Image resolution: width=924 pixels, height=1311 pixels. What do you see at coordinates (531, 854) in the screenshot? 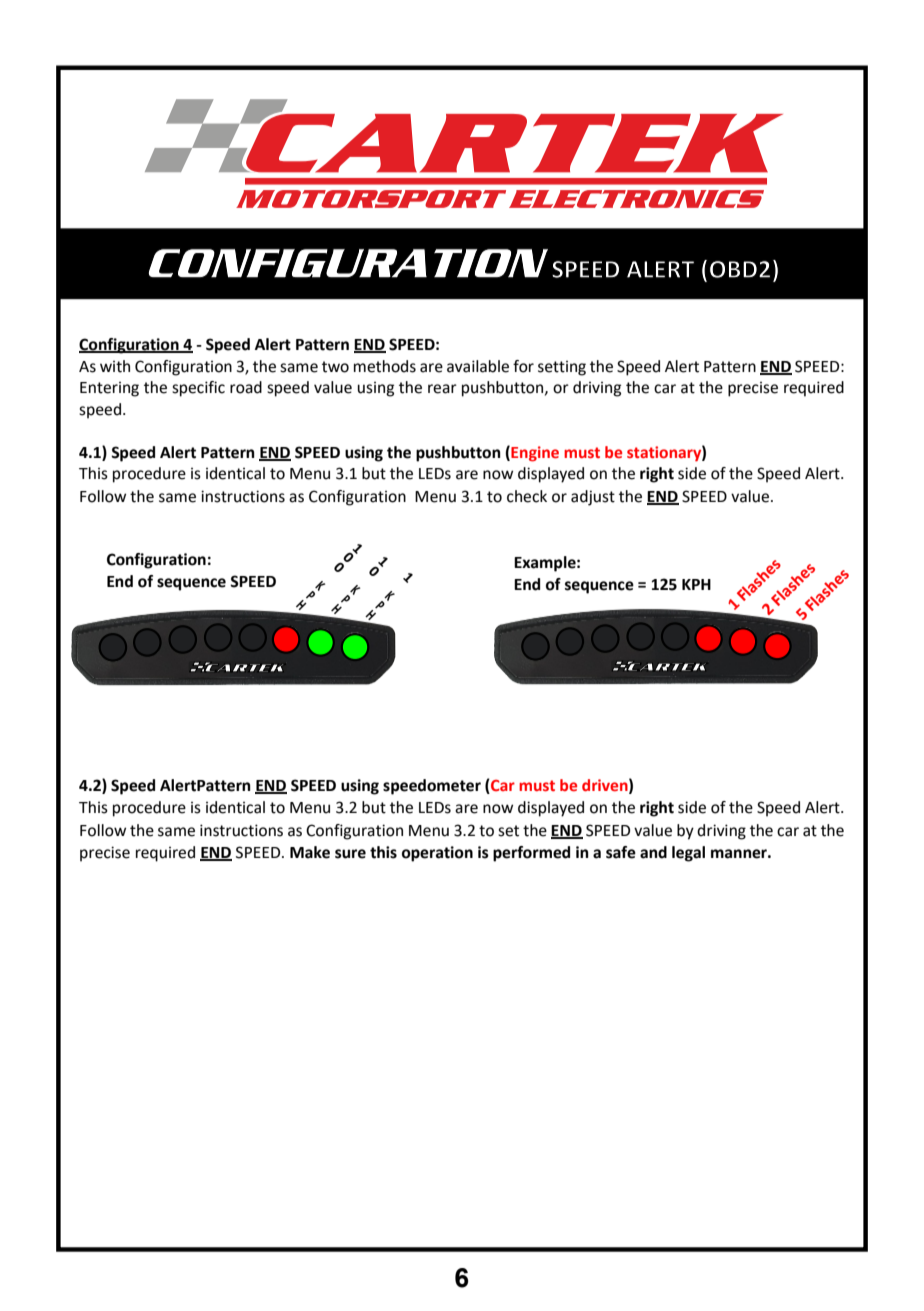
I see `performed` at bounding box center [531, 854].
